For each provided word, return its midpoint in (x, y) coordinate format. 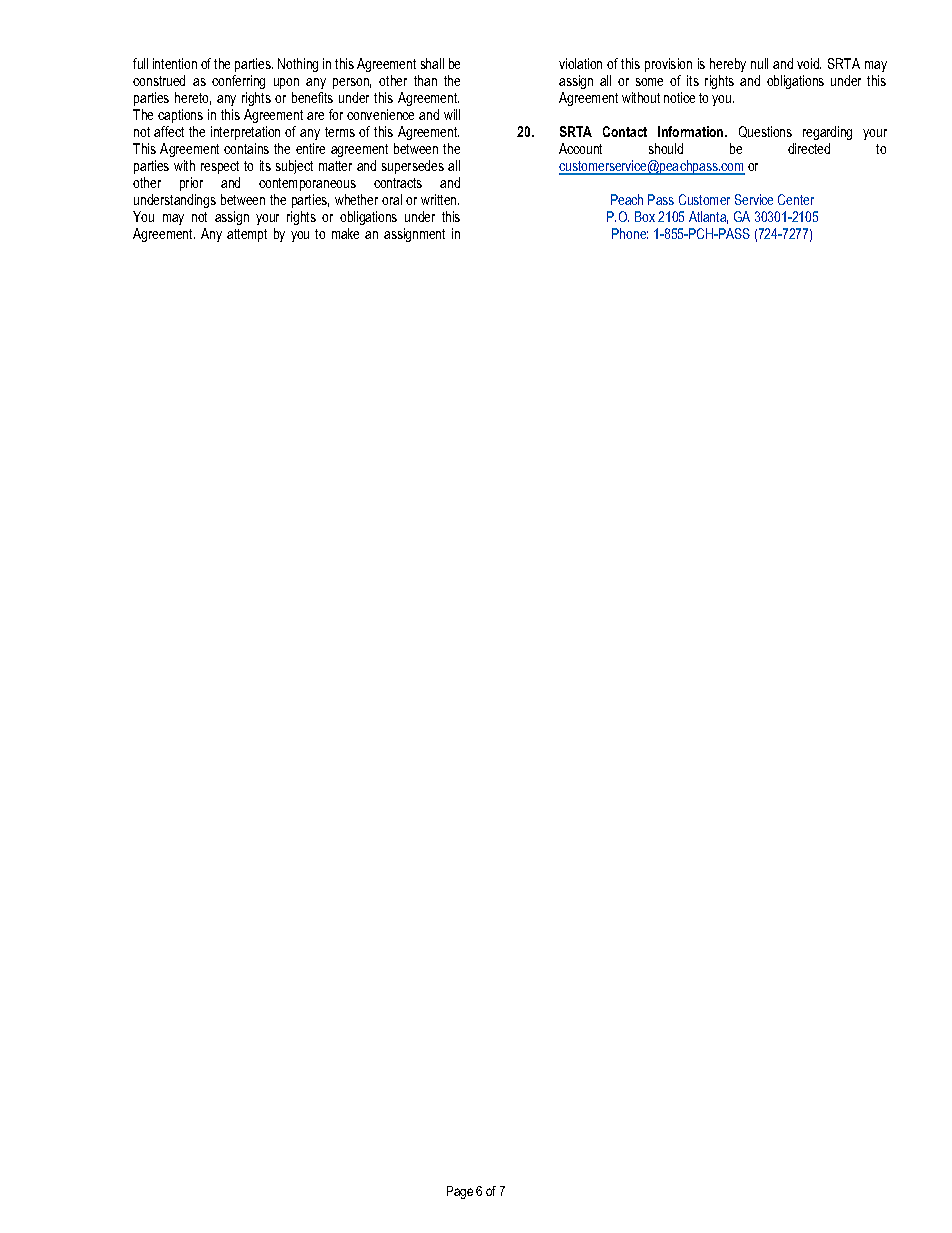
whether (356, 199)
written (440, 199)
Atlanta (708, 217)
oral (392, 199)
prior (191, 184)
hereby (728, 65)
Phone (630, 233)
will (452, 114)
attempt (247, 235)
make (345, 233)
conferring (238, 82)
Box (645, 216)
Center (796, 199)
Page (460, 1192)
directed (809, 148)
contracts (398, 183)
